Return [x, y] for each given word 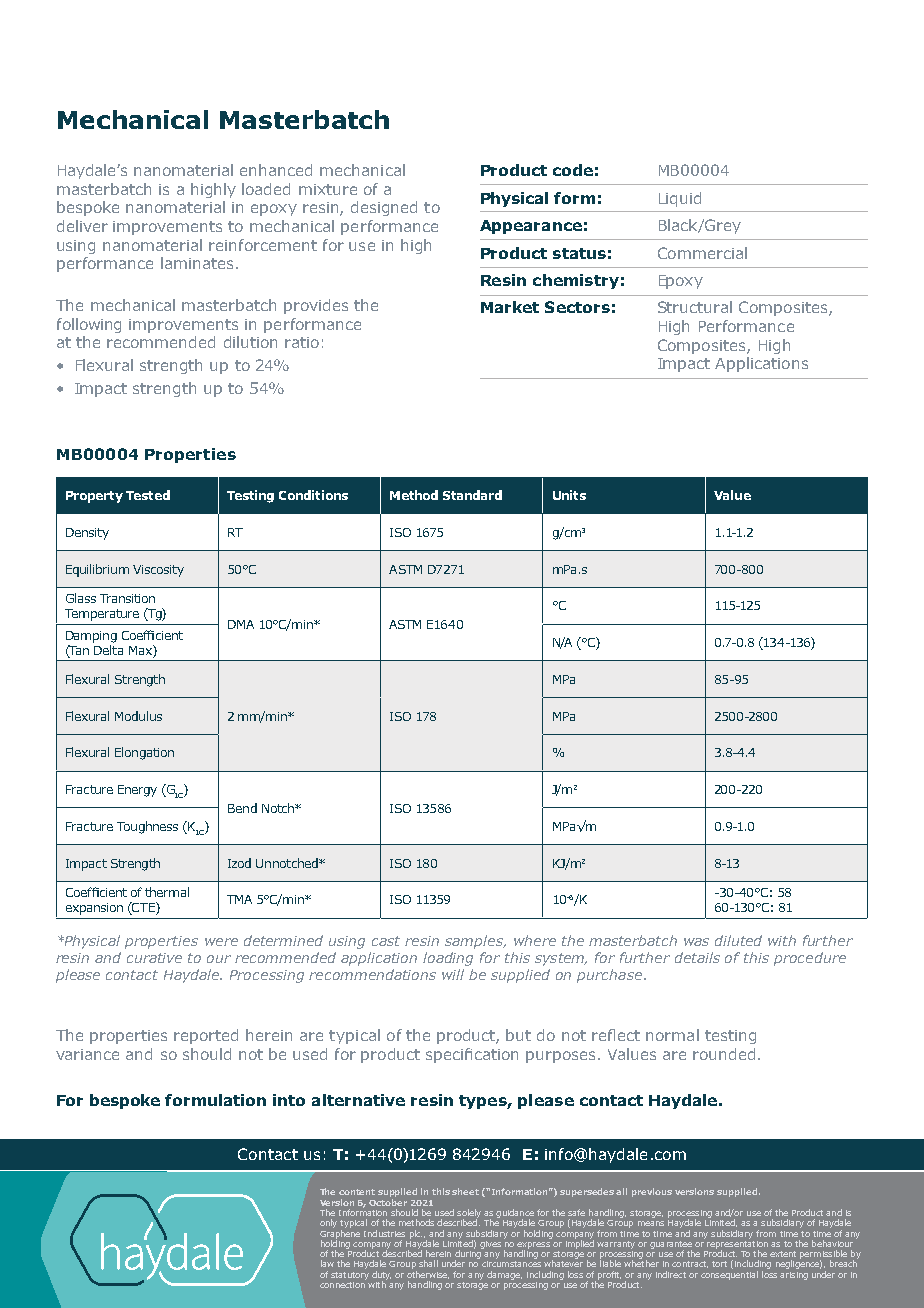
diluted [738, 940]
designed [384, 208]
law [327, 1263]
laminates [197, 263]
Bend [242, 808]
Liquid [680, 199]
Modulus [138, 716]
